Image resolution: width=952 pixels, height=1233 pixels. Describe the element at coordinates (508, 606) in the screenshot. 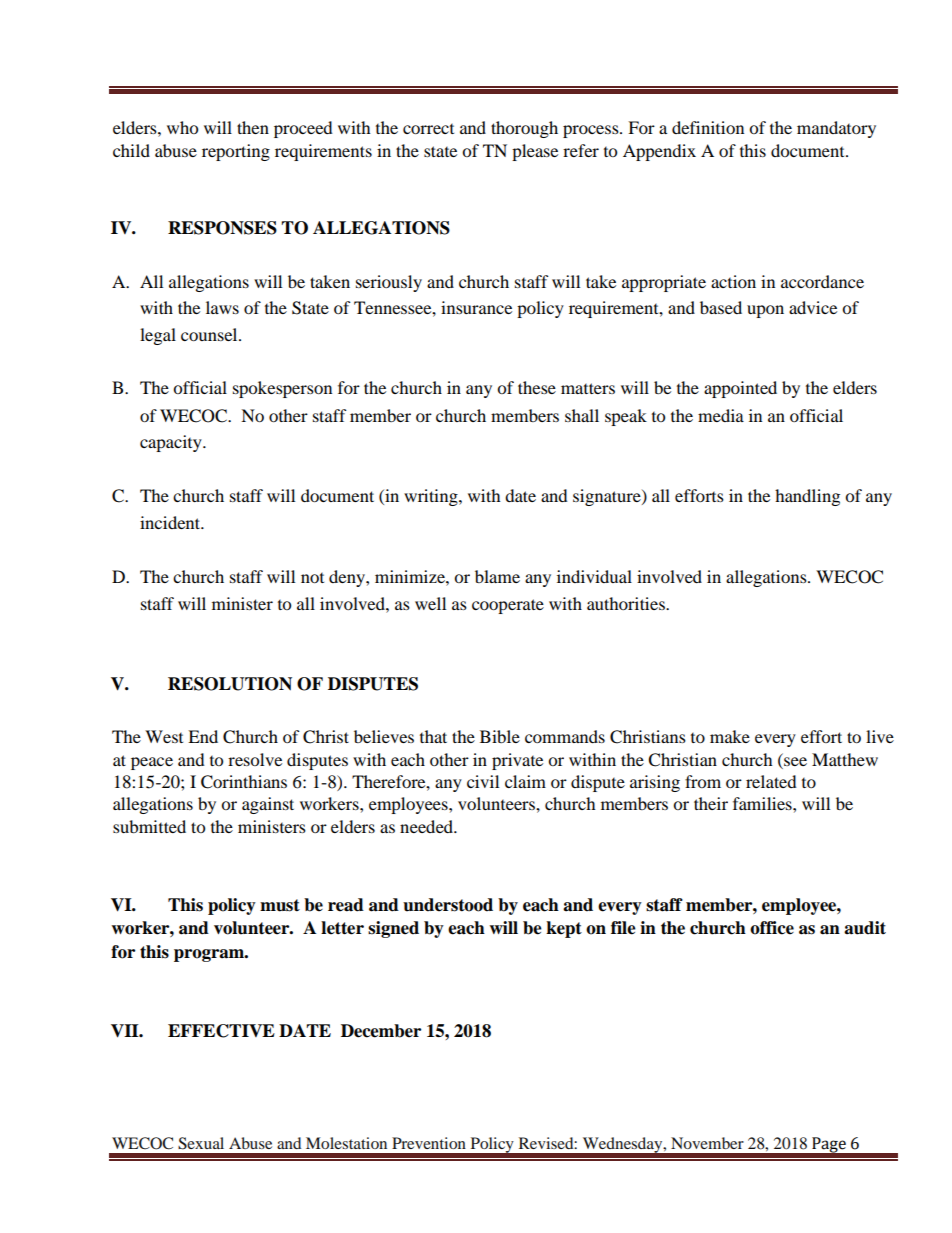

I see `cooperate` at that location.
